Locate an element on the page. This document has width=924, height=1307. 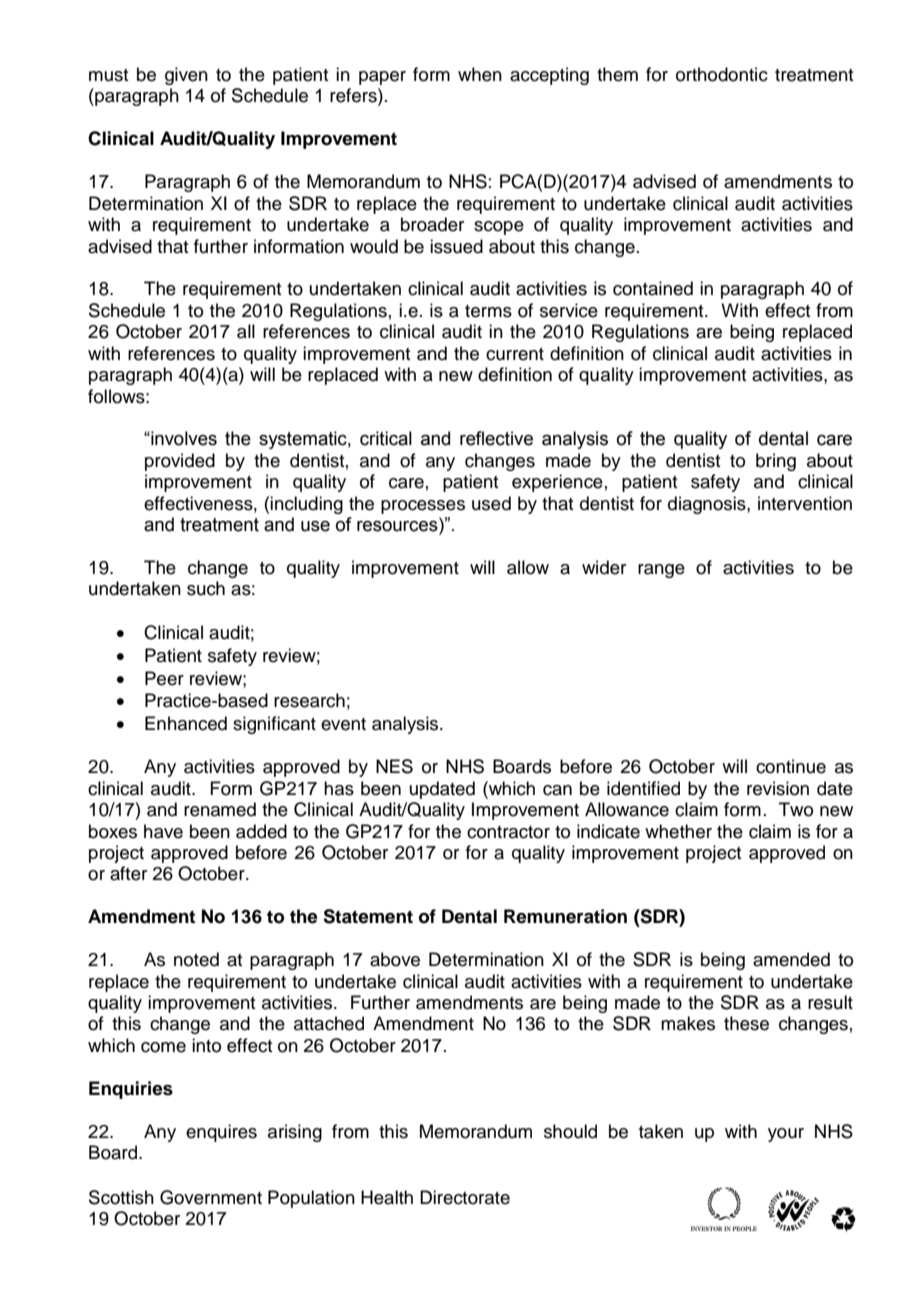
revision is located at coordinates (778, 788).
